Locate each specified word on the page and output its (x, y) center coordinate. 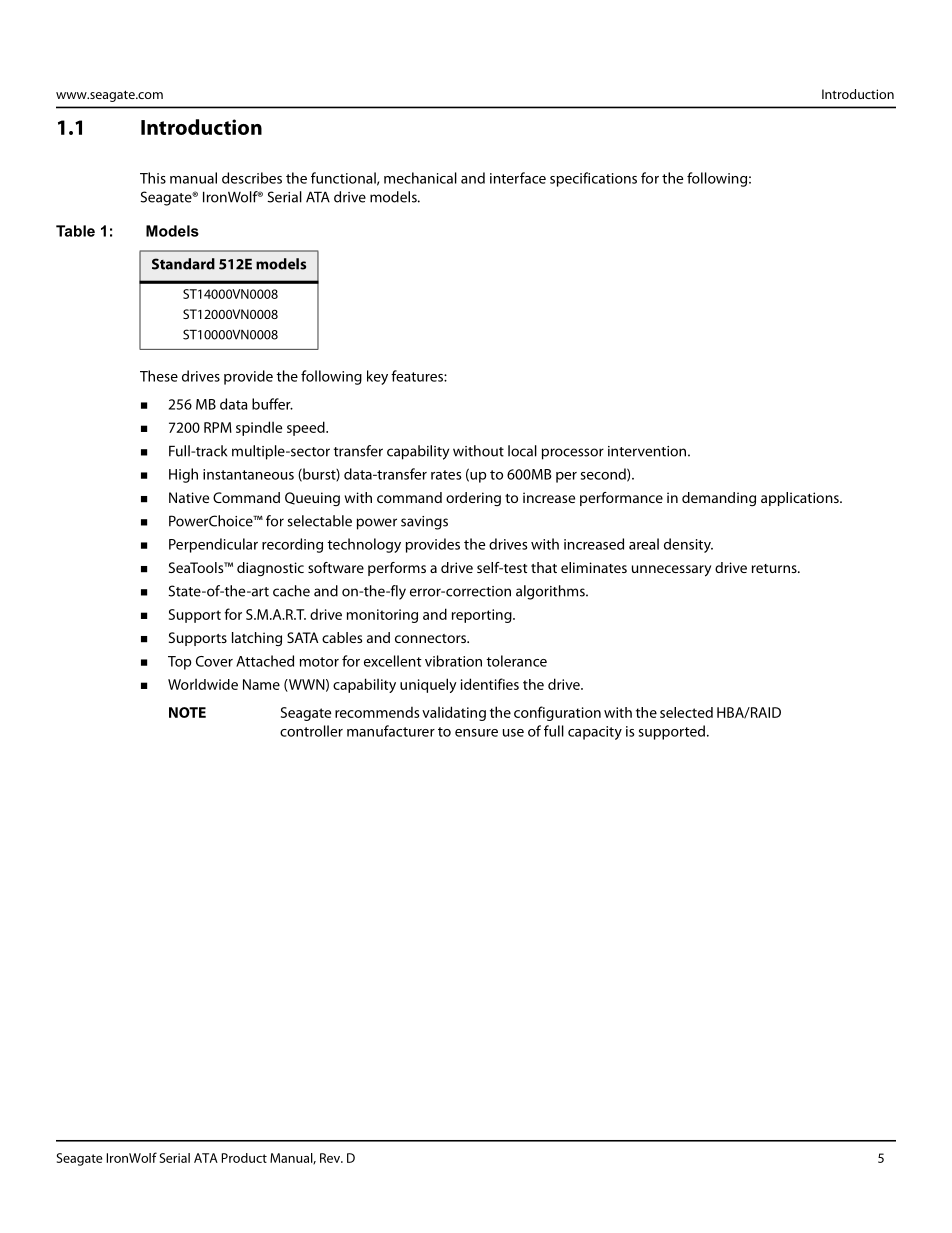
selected (686, 712)
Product (244, 1158)
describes (252, 178)
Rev (331, 1158)
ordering (473, 499)
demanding (719, 499)
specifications (593, 179)
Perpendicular (213, 545)
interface (518, 178)
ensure (476, 733)
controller (311, 731)
